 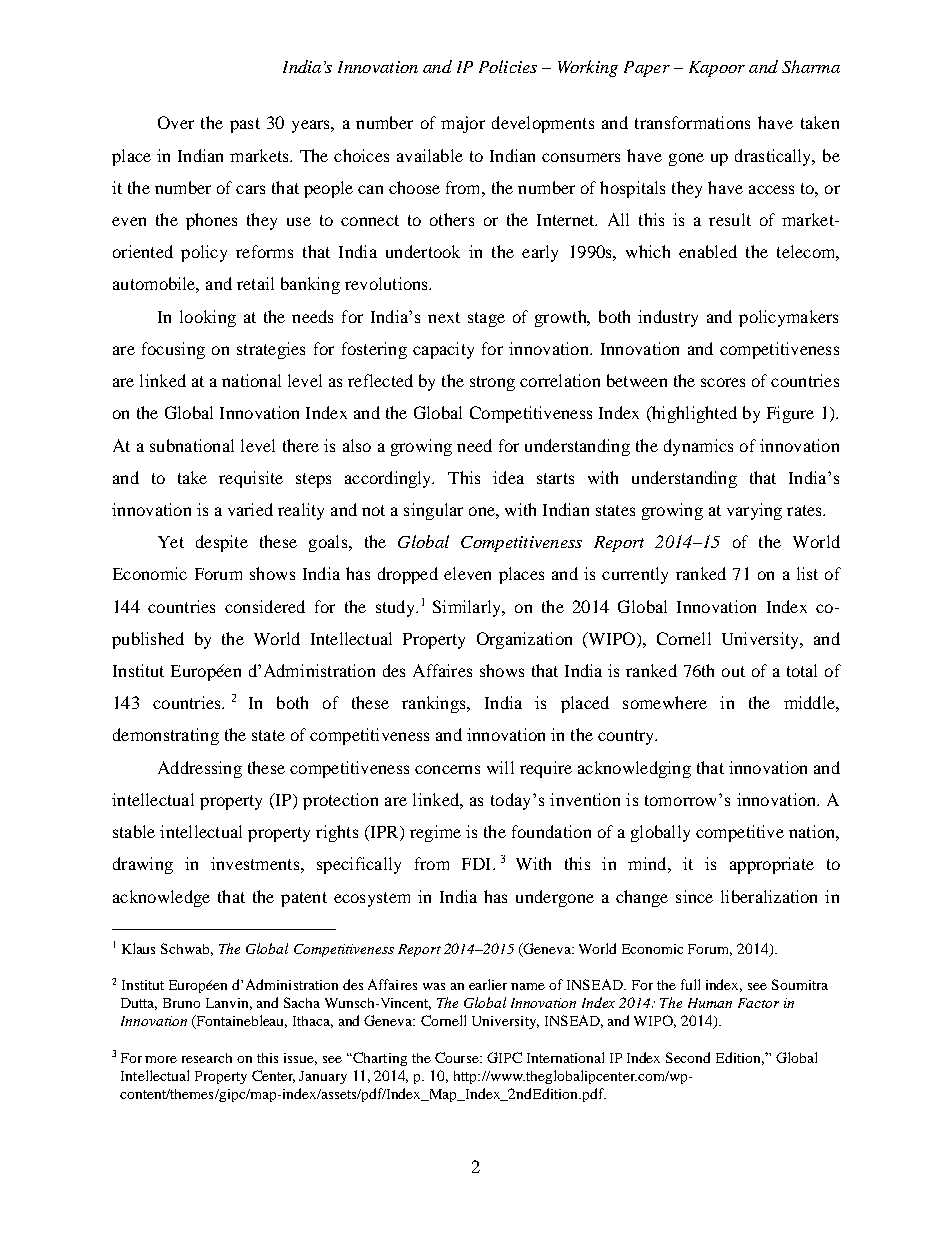 I want to click on Kapoor, so click(x=717, y=69).
